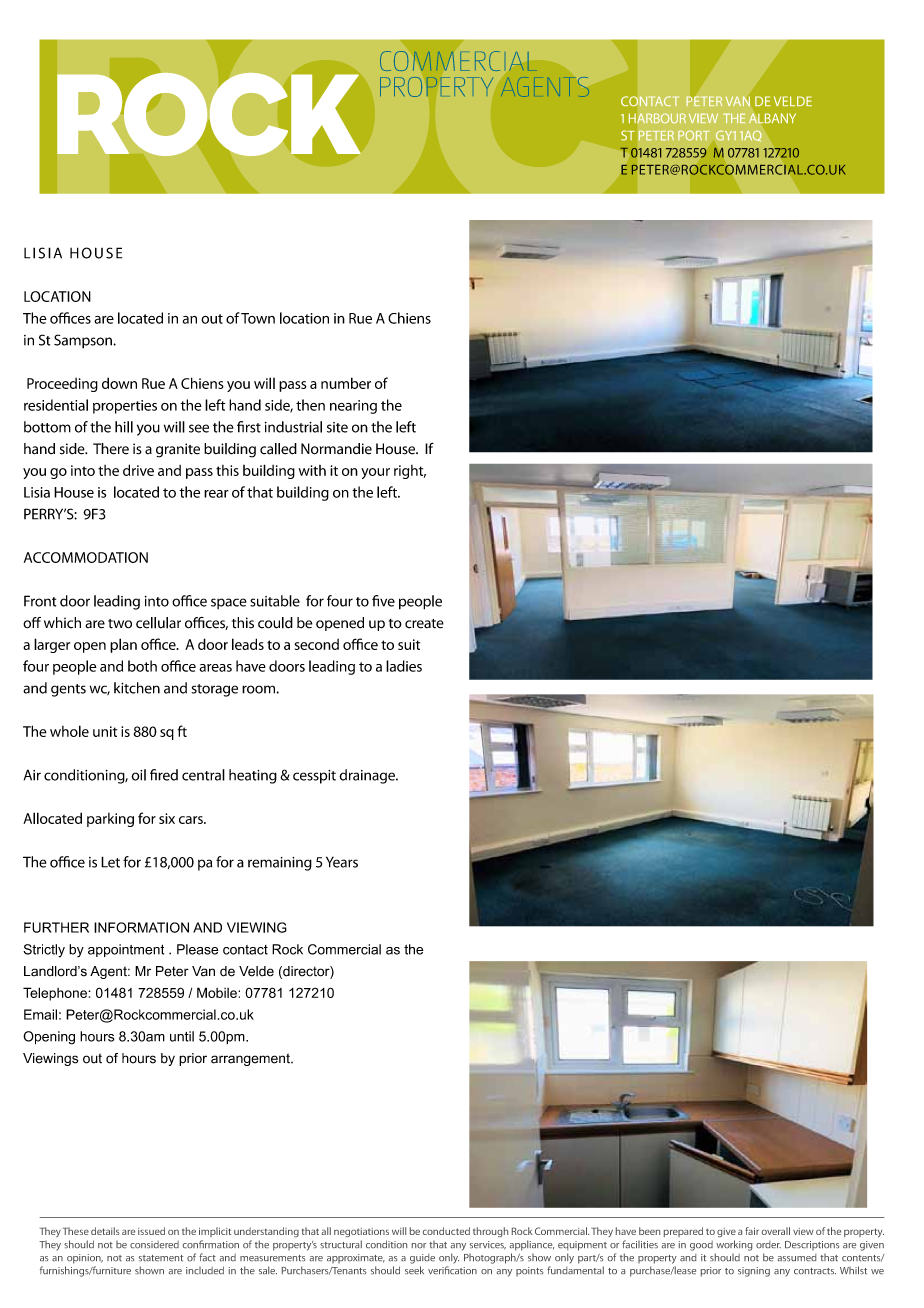  What do you see at coordinates (752, 1231) in the screenshot?
I see `fair` at bounding box center [752, 1231].
